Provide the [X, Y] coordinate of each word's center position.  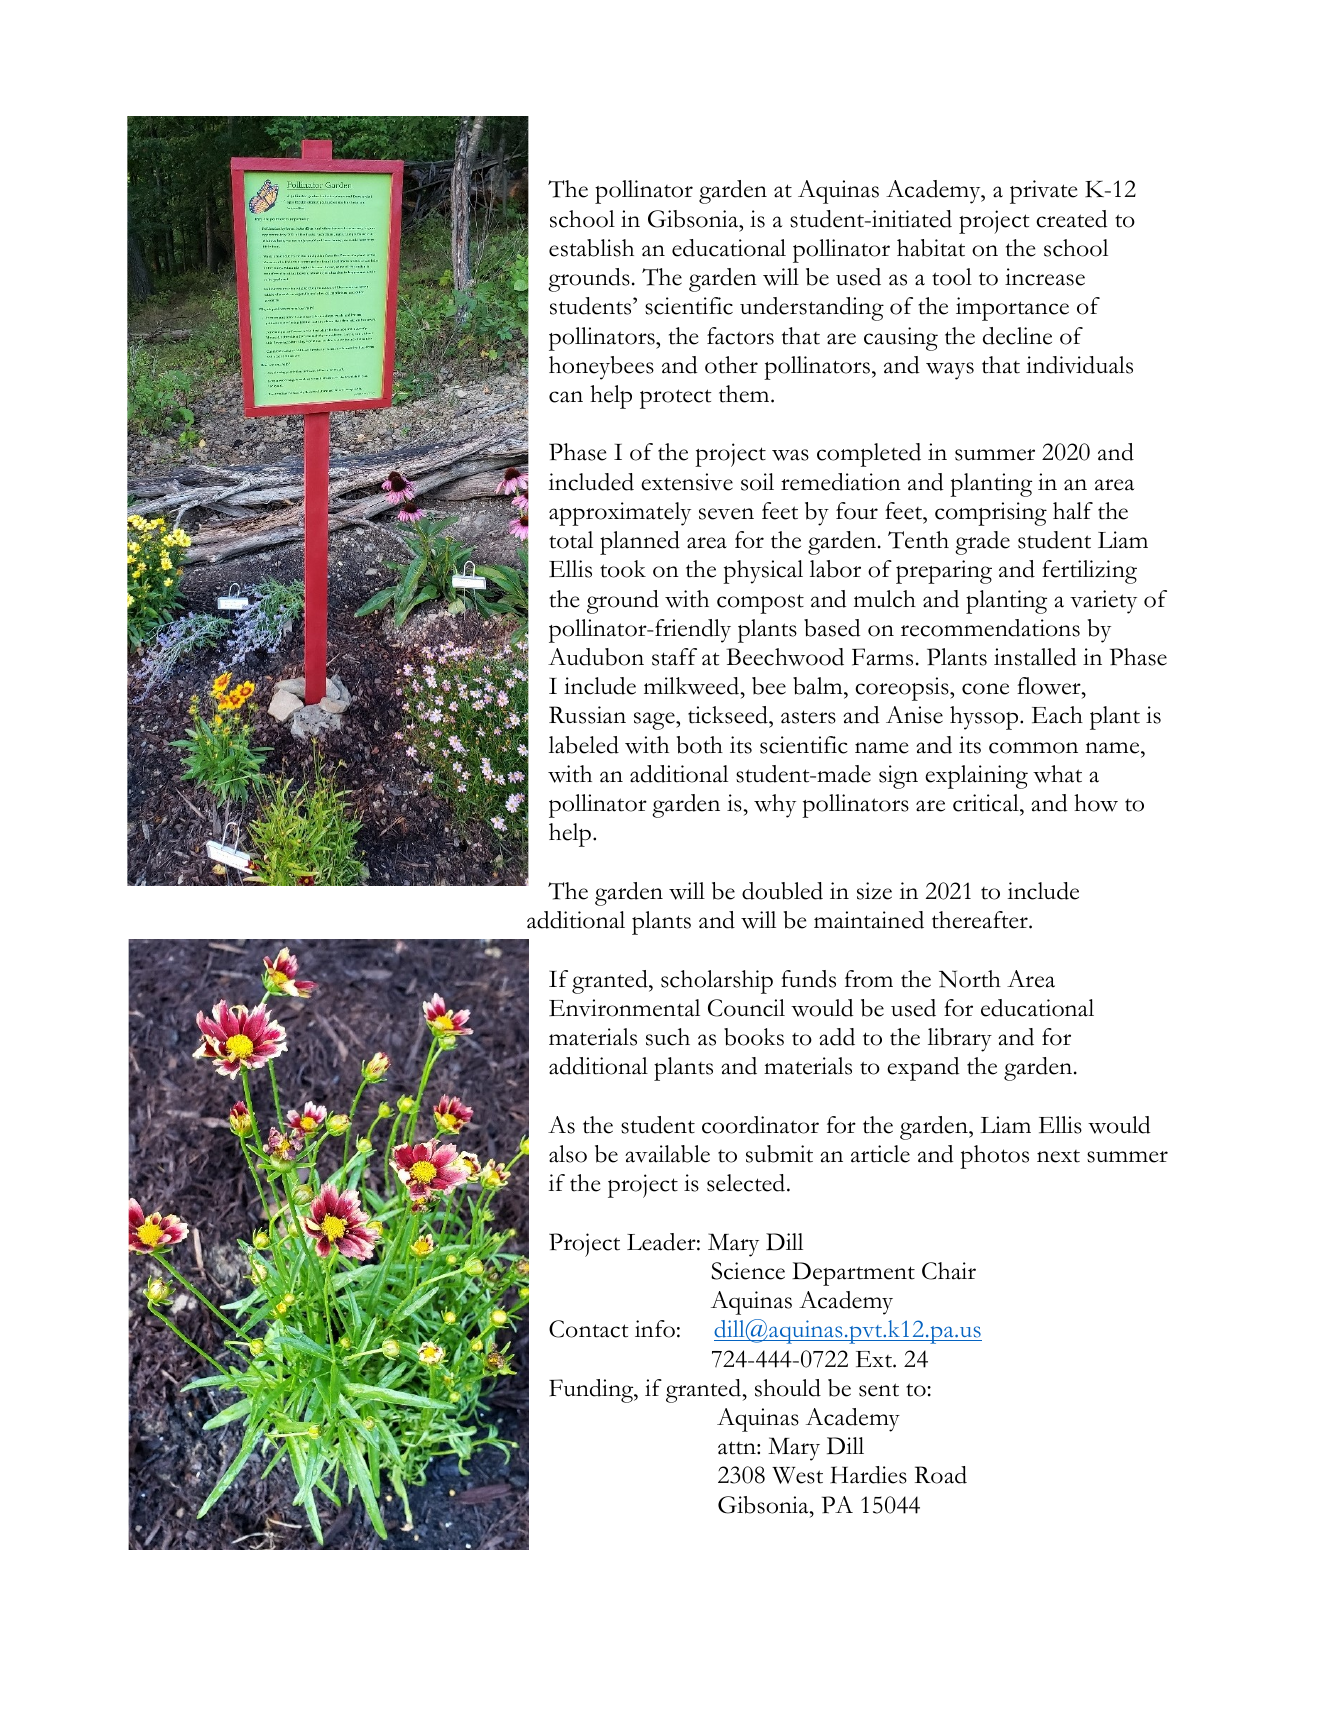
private [1043, 192]
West [797, 1475]
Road [941, 1475]
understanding [812, 309]
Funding [592, 1391]
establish [591, 248]
